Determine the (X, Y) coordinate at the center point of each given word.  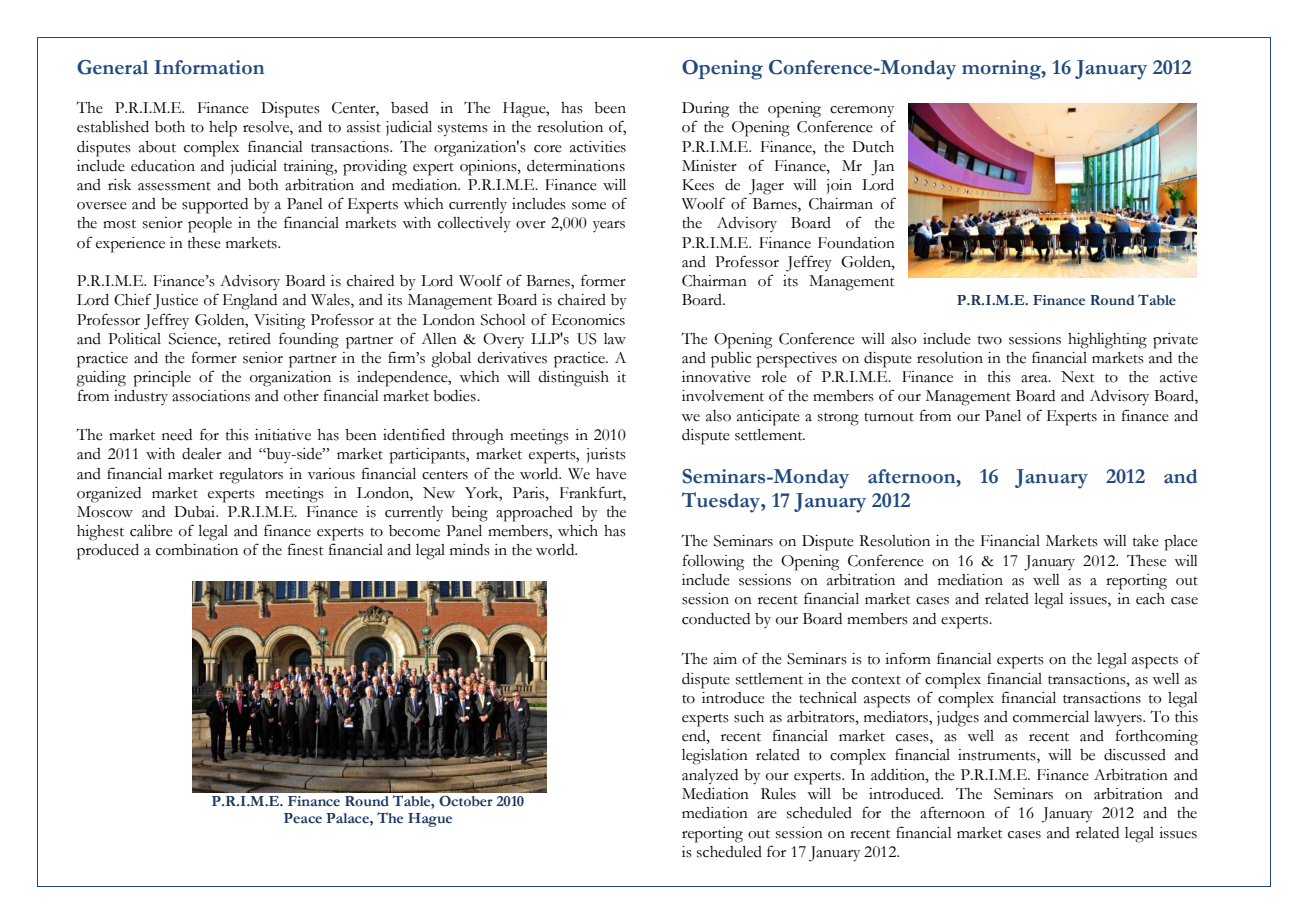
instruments (998, 756)
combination (197, 550)
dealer (202, 454)
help (223, 129)
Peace (303, 818)
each (1150, 599)
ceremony (862, 112)
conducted (716, 619)
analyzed (710, 777)
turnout (889, 417)
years (609, 226)
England (250, 302)
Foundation (856, 243)
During (705, 110)
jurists (606, 455)
